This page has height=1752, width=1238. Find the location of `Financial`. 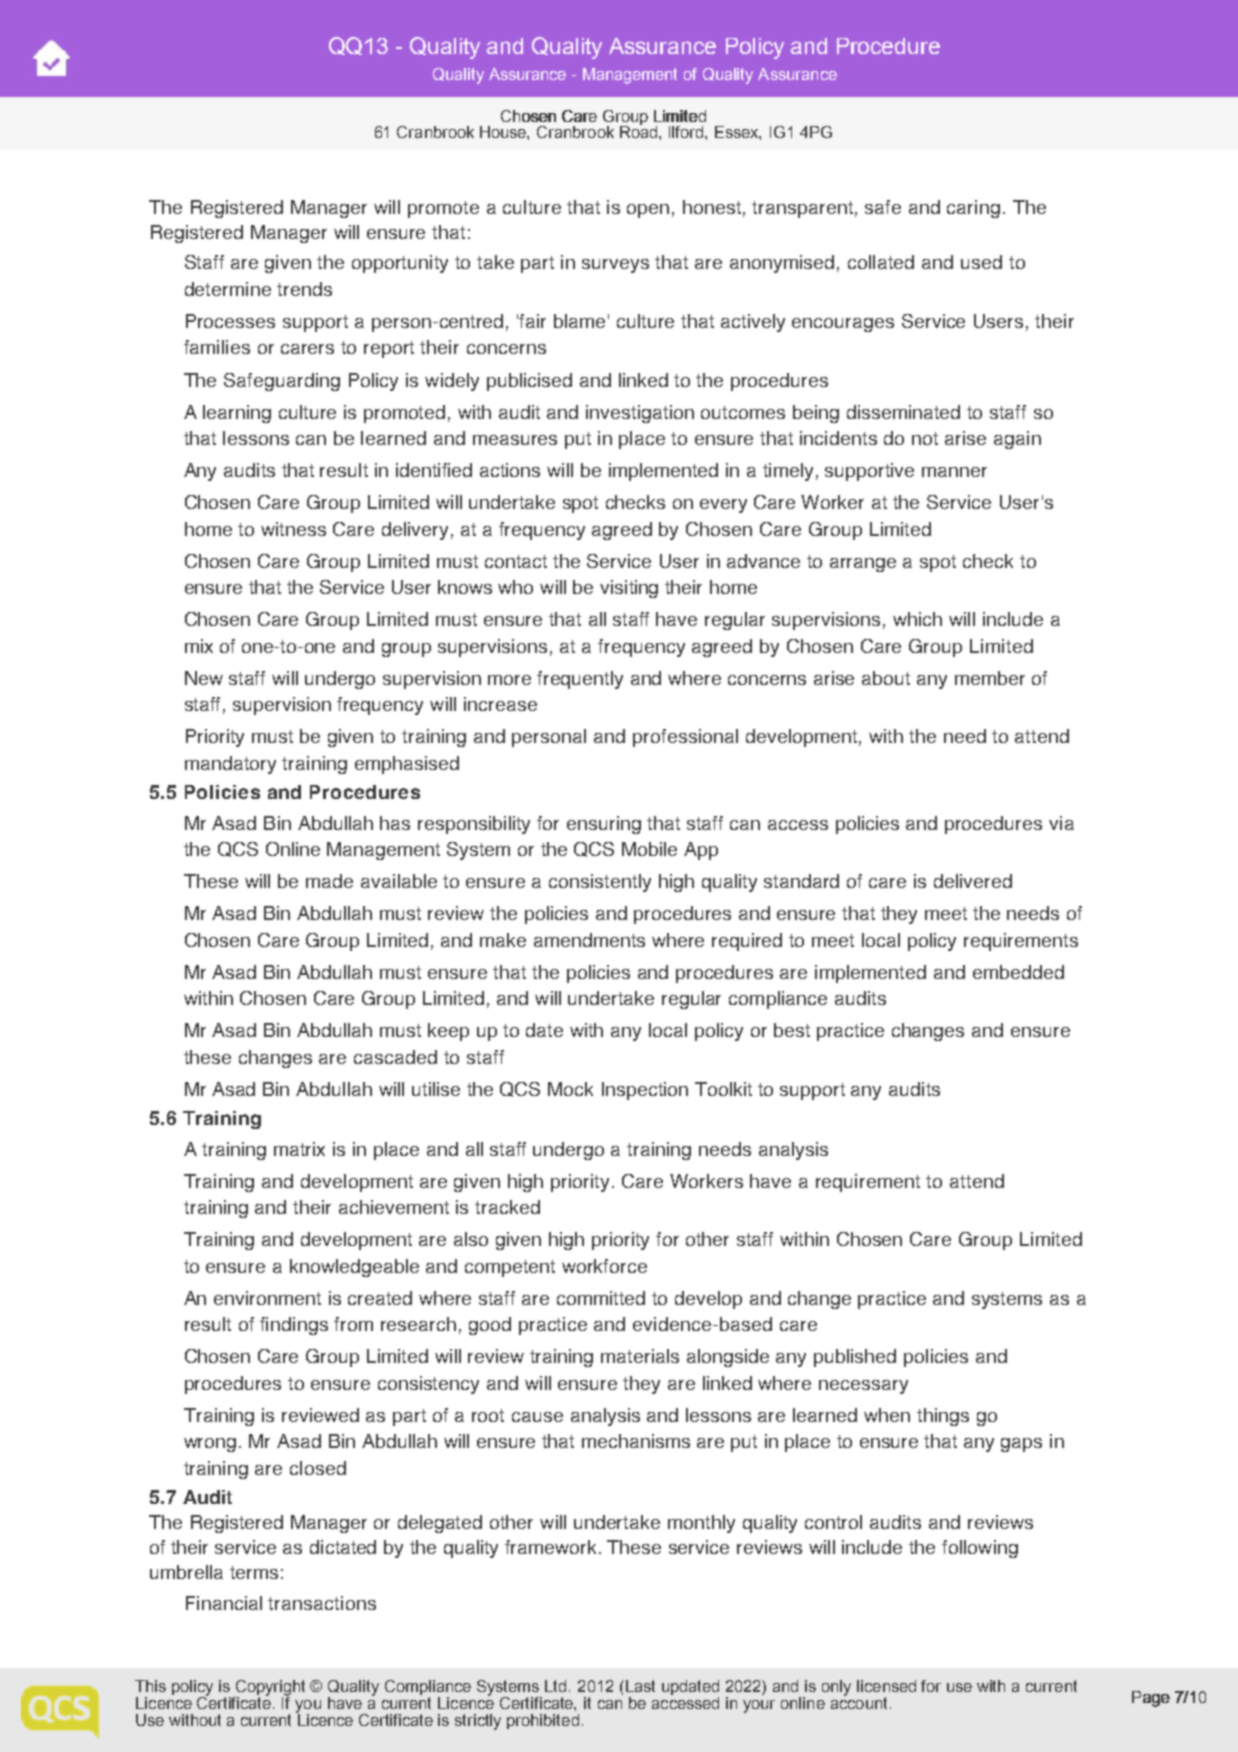

Financial is located at coordinates (224, 1603).
